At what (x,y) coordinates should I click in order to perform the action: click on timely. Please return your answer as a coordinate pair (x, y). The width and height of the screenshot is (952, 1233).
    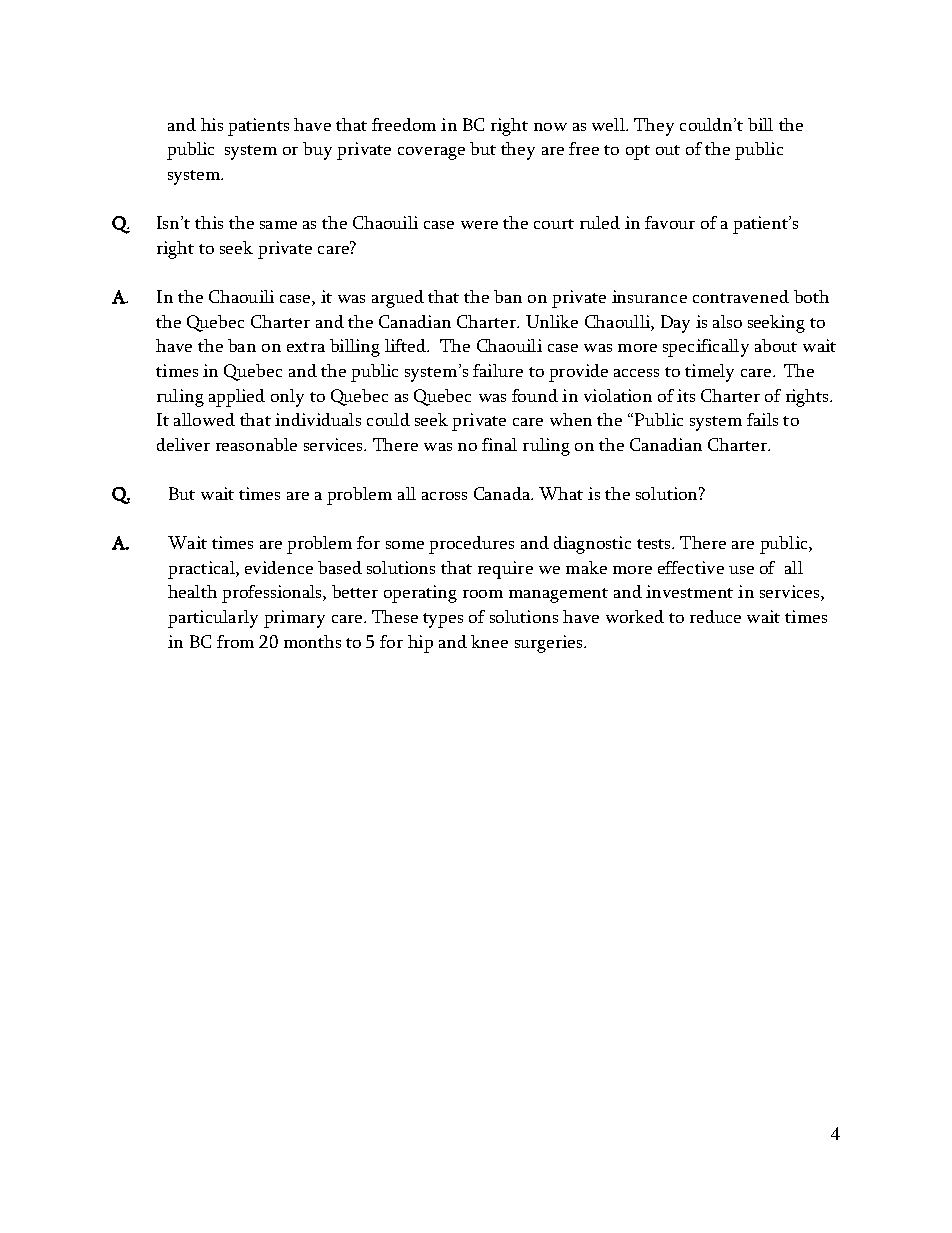
    Looking at the image, I should click on (709, 373).
